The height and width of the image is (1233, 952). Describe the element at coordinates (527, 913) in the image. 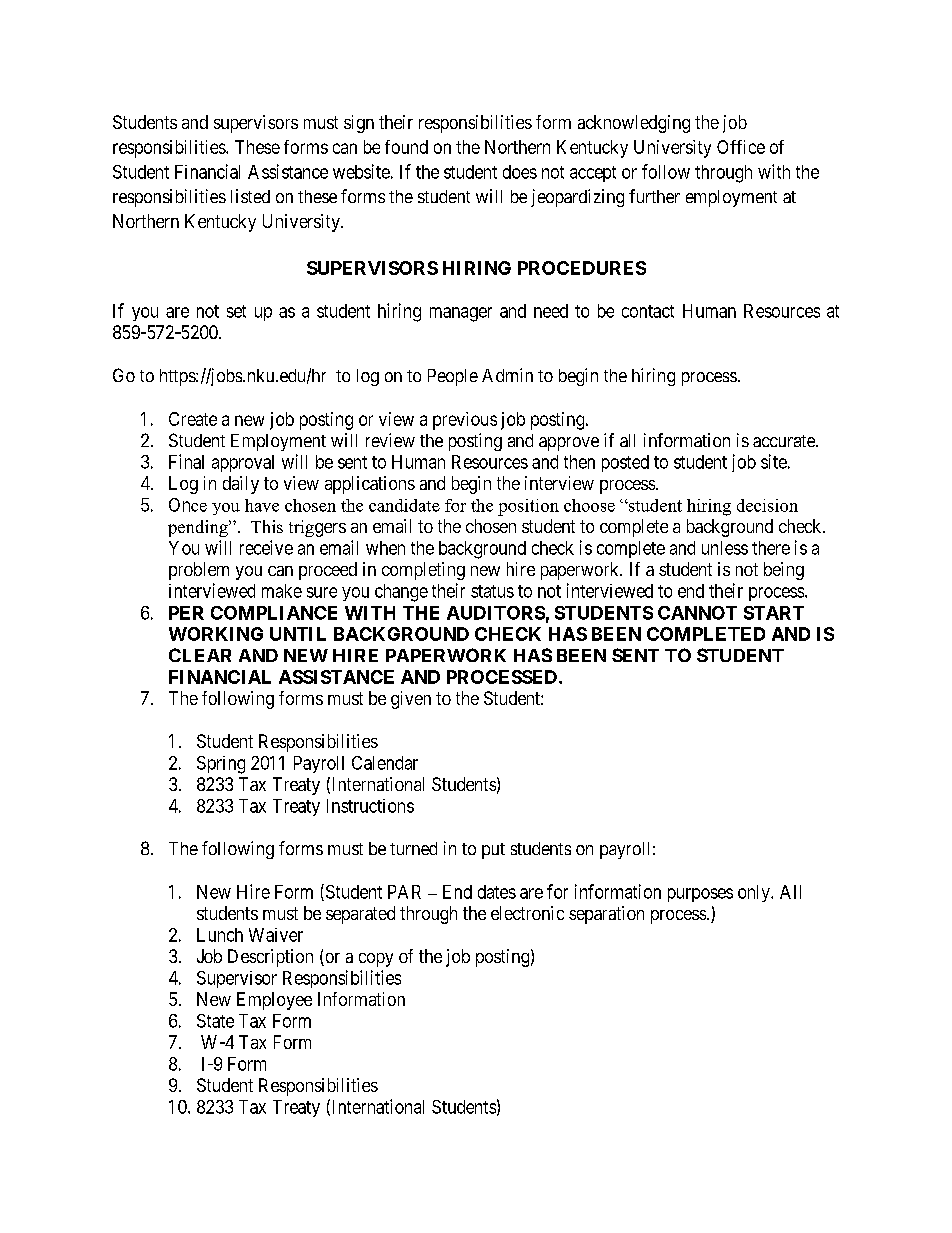

I see `electronic` at that location.
